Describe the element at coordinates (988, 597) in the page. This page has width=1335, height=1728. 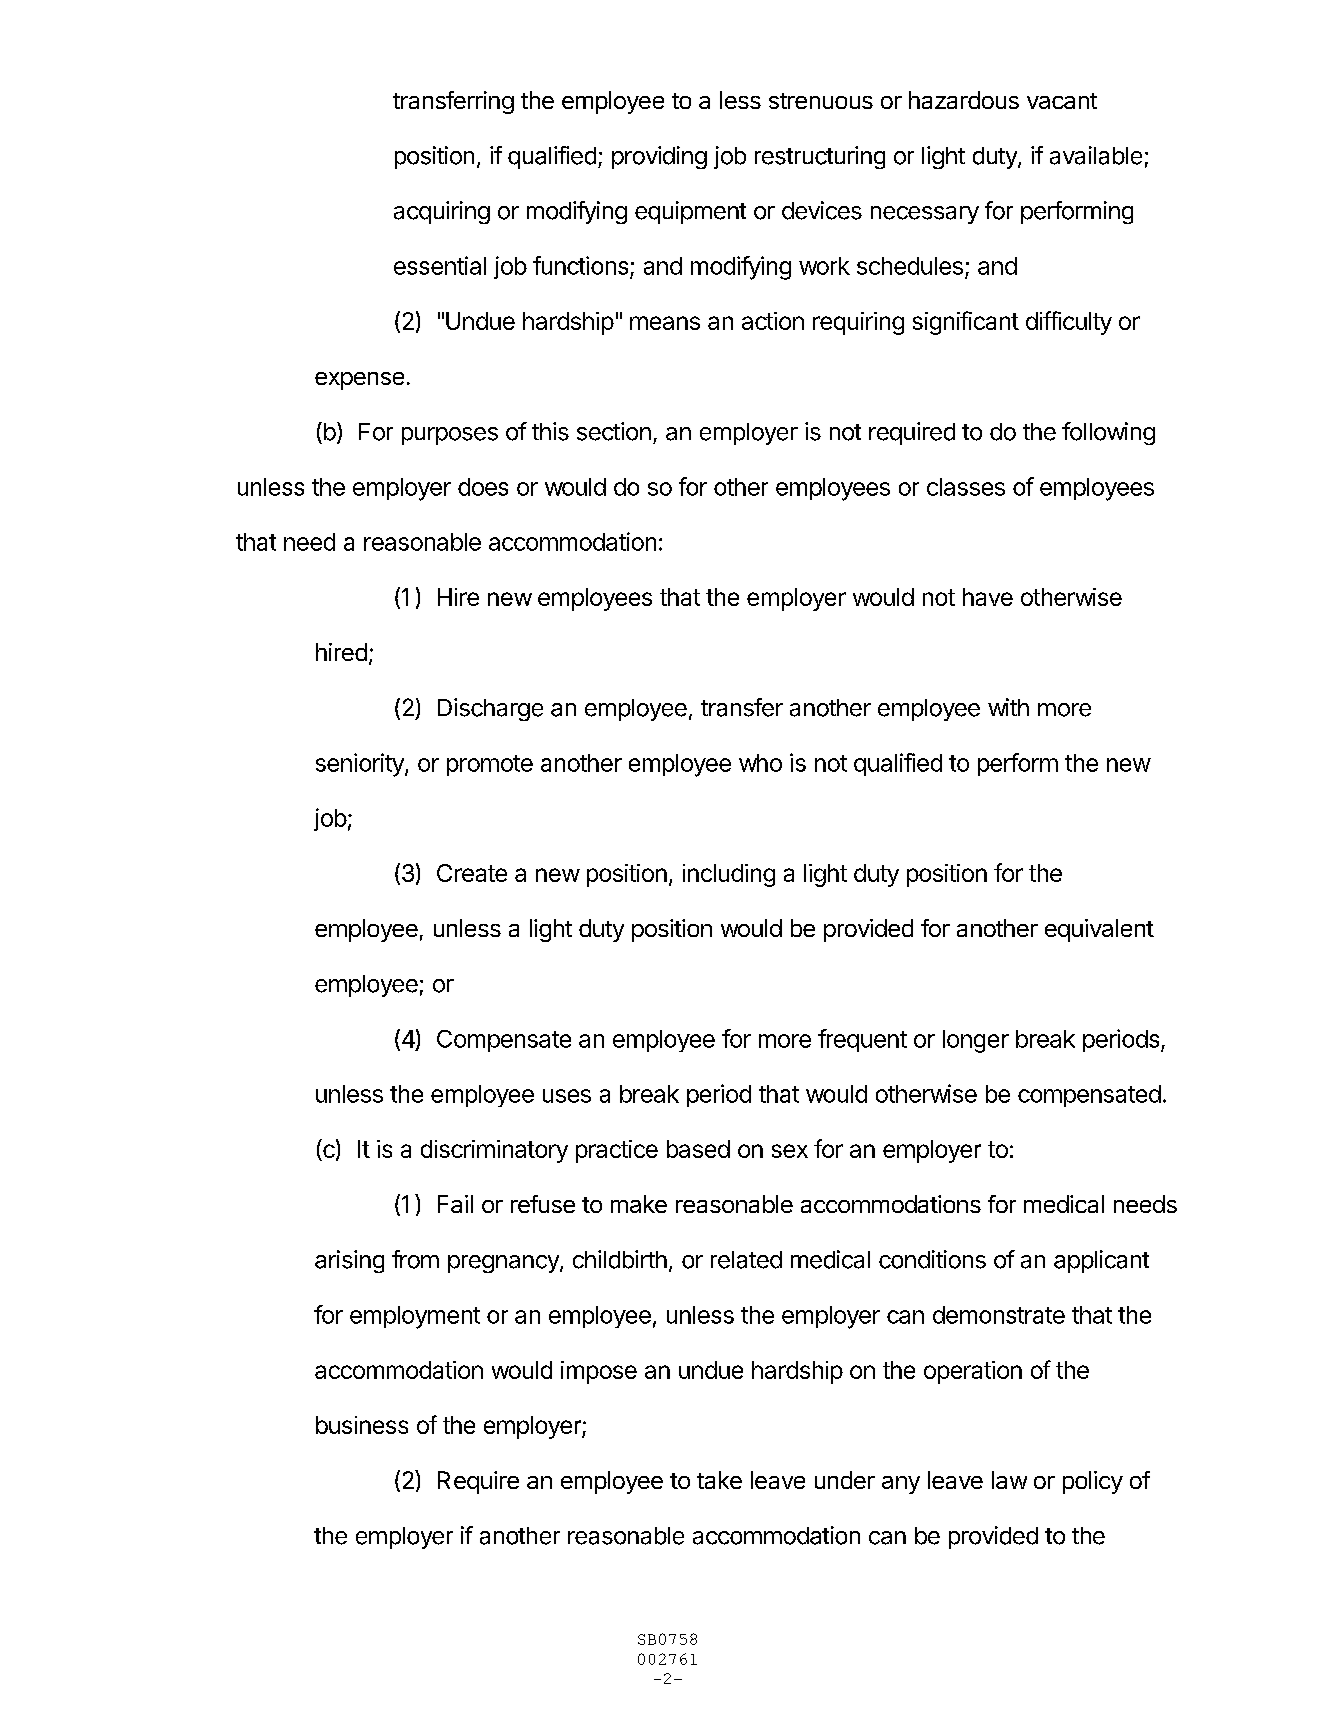
I see `have` at that location.
